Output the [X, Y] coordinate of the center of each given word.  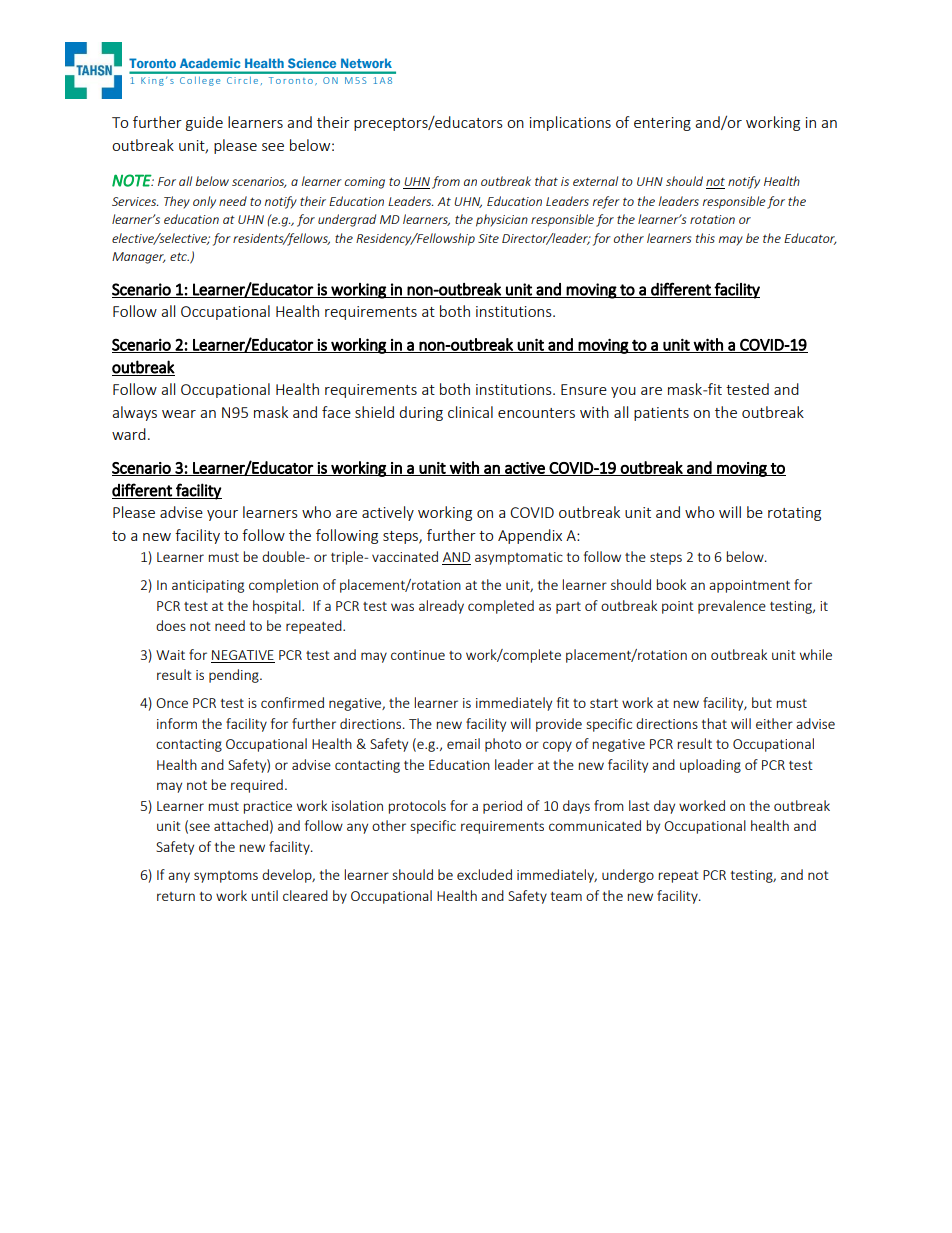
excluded [484, 874]
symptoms [226, 877]
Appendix [530, 536]
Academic [210, 63]
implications [570, 123]
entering [662, 124]
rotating [794, 514]
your [222, 515]
